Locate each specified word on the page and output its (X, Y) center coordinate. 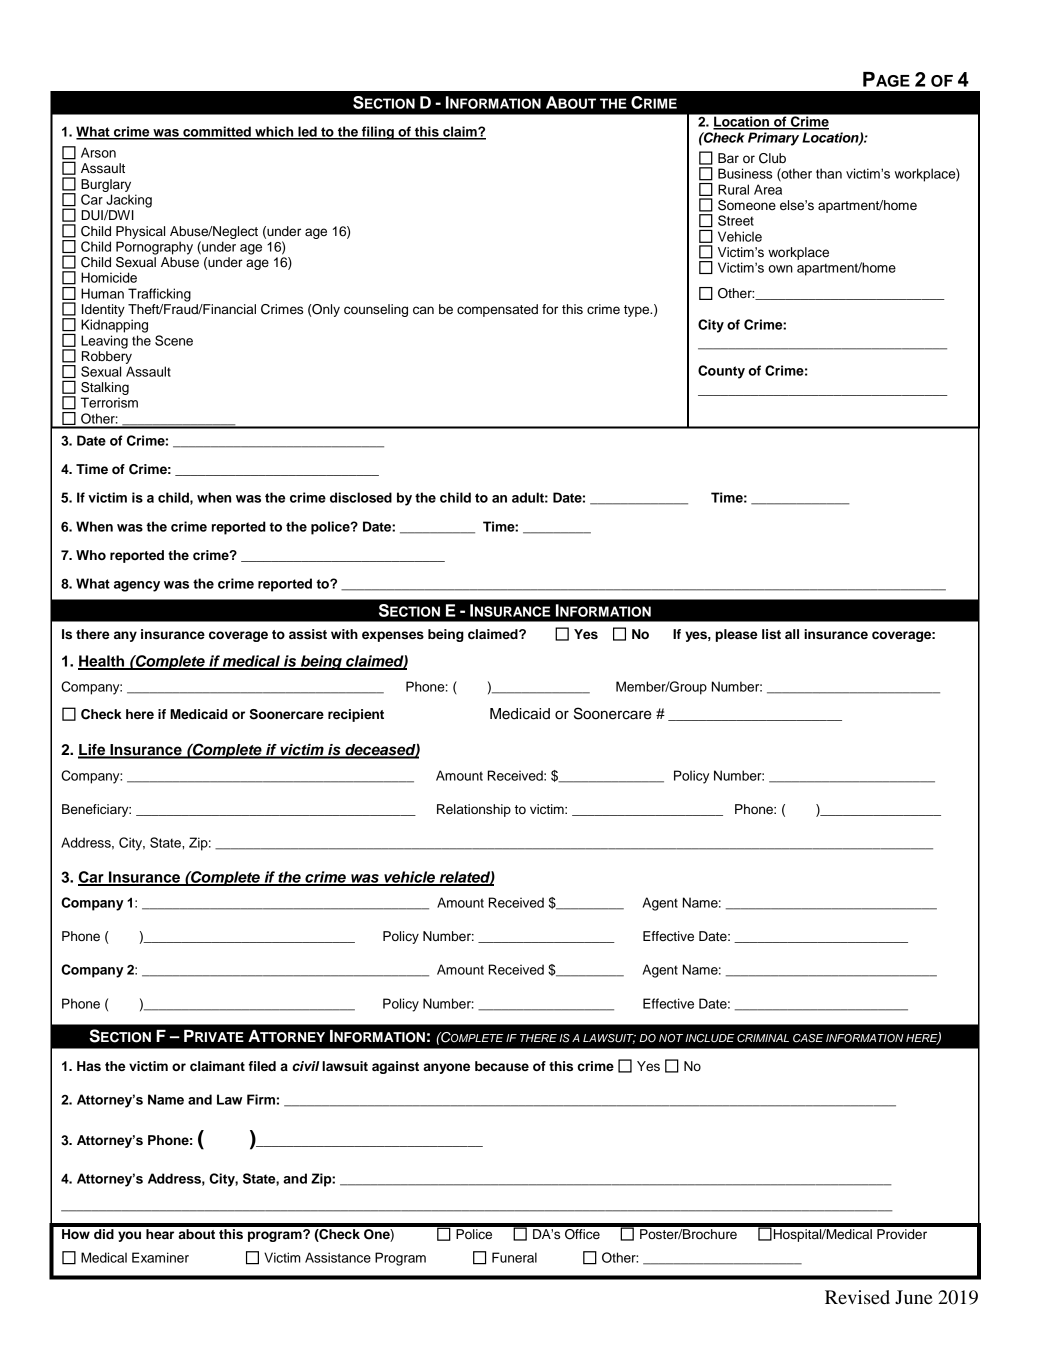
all (792, 634)
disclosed (361, 497)
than (829, 173)
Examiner (160, 1257)
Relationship (474, 810)
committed (217, 132)
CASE (808, 1038)
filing (378, 133)
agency (137, 586)
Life (93, 751)
